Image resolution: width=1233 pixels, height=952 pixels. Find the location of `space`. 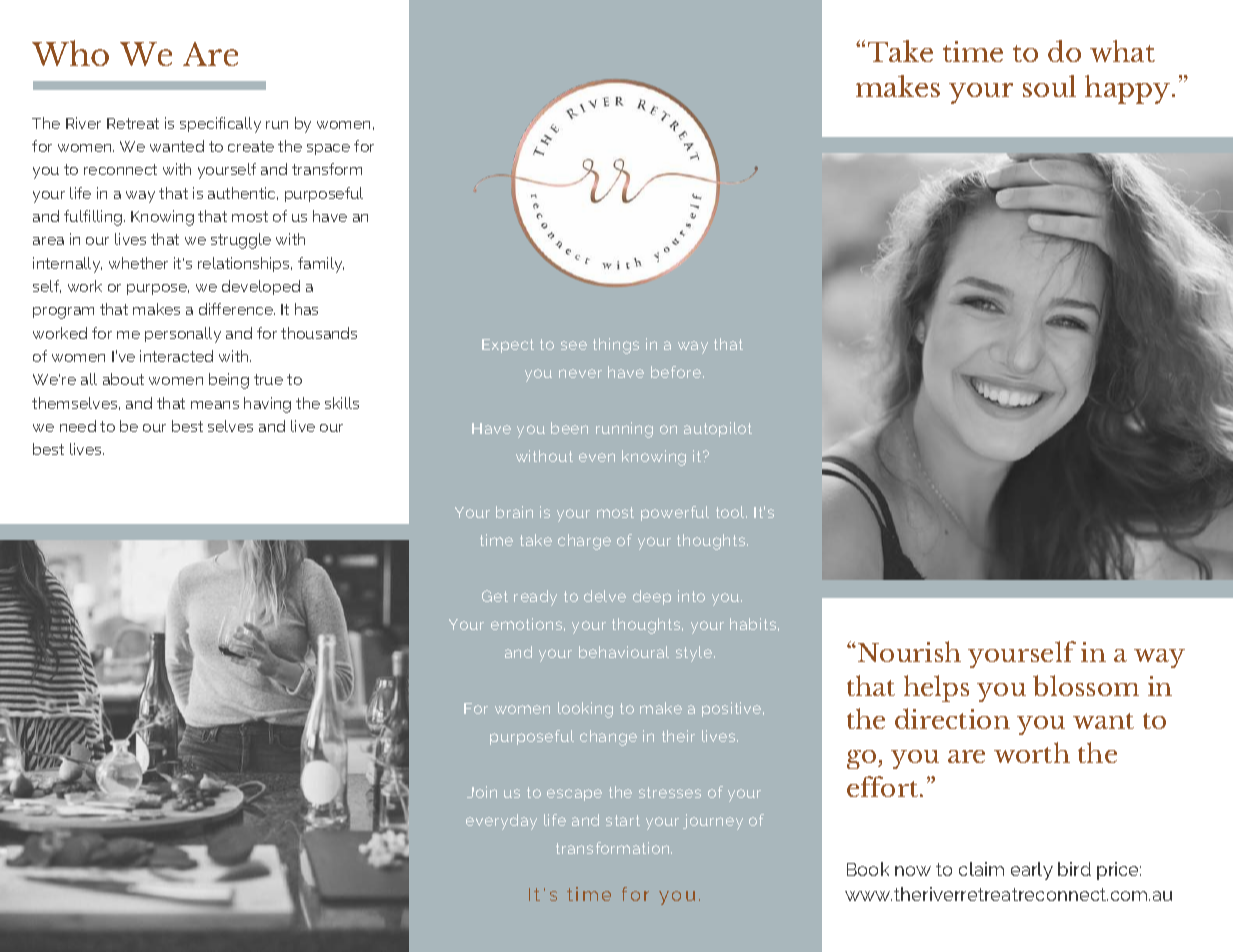

space is located at coordinates (328, 149).
